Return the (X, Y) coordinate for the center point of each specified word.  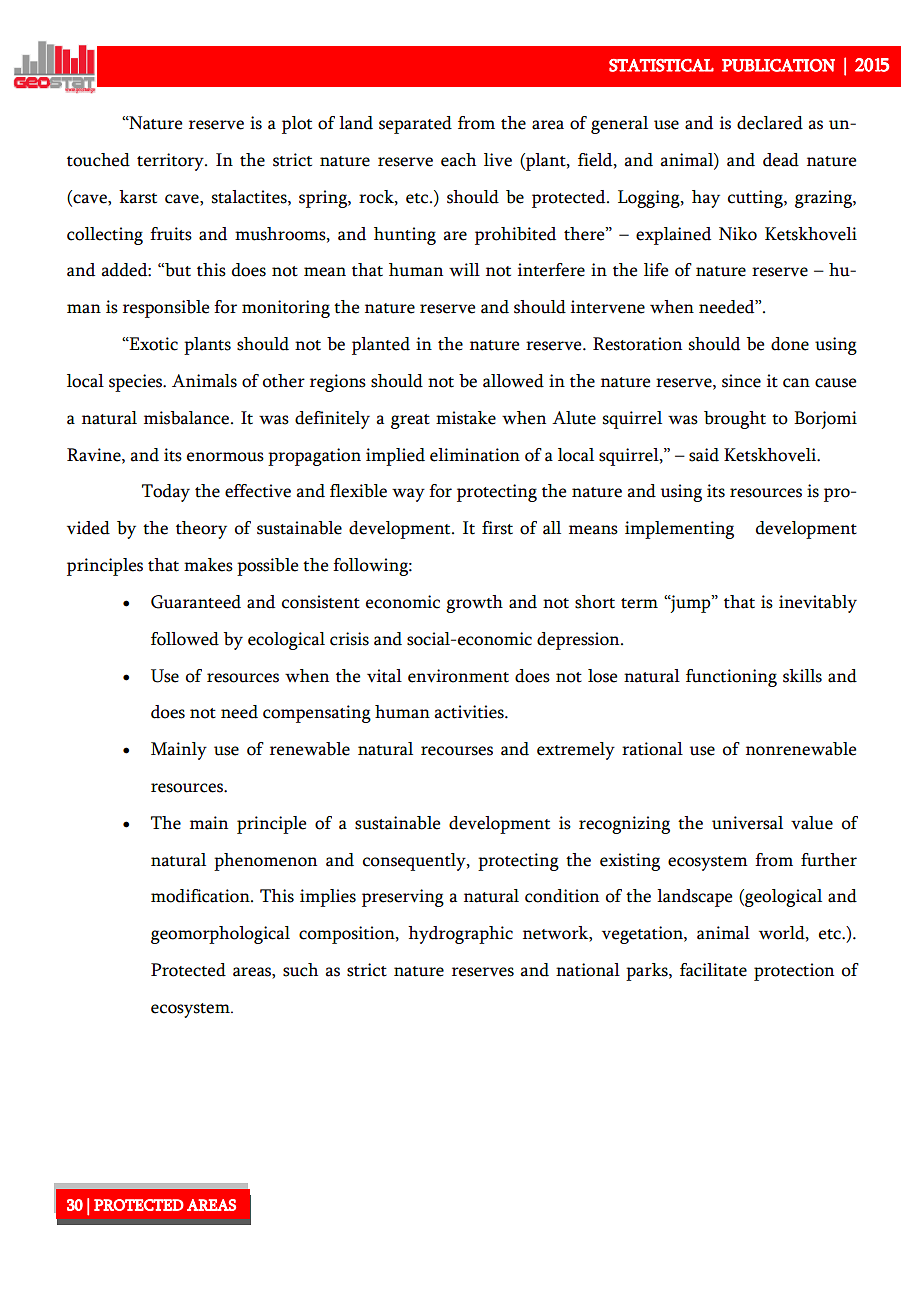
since (741, 381)
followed (185, 639)
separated (415, 125)
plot (297, 125)
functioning (731, 678)
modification (201, 896)
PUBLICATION (778, 65)
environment (458, 676)
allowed (513, 381)
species (137, 383)
